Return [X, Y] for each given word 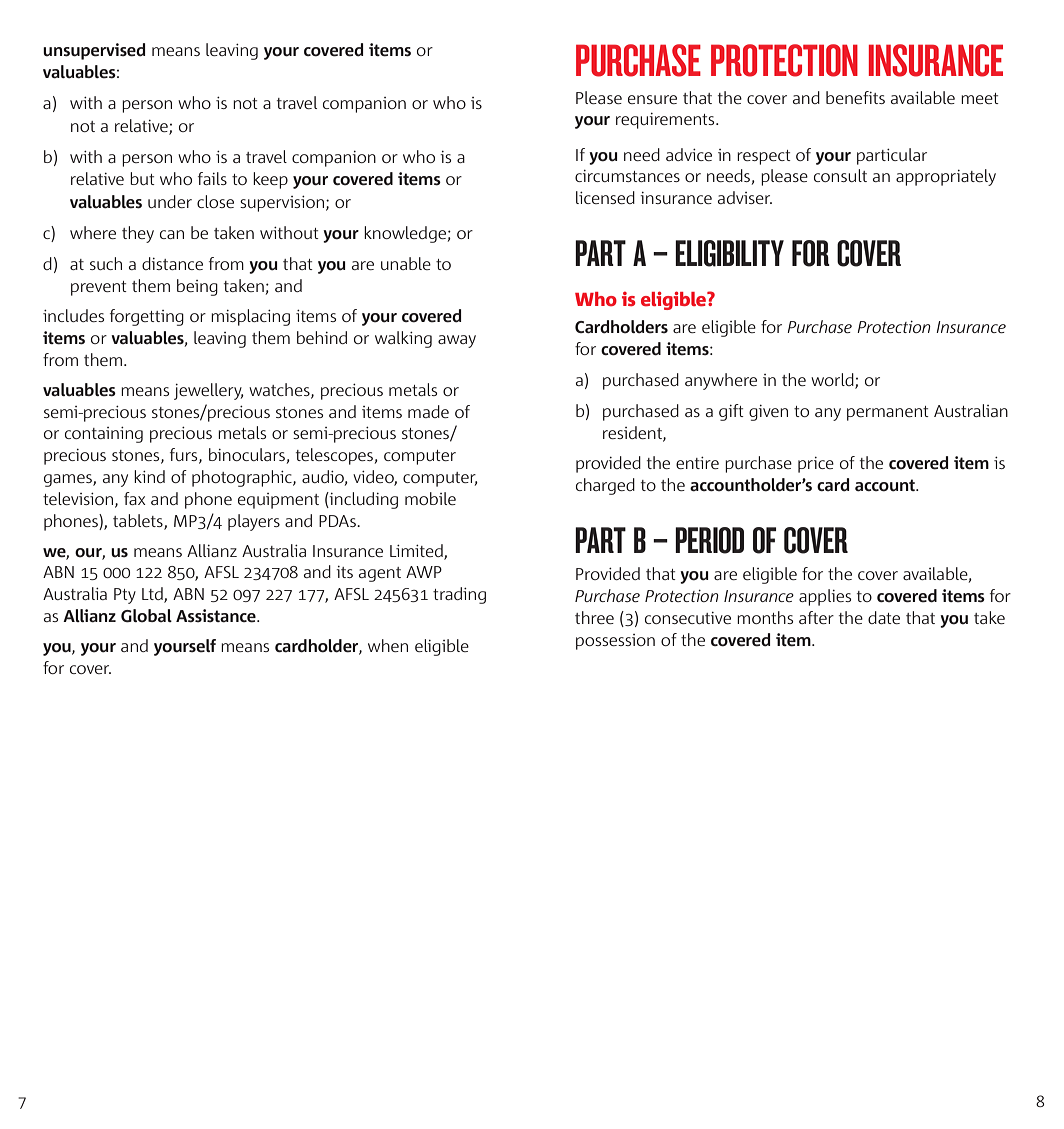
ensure [652, 99]
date [884, 617]
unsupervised [94, 51]
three [594, 617]
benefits [855, 97]
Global [146, 616]
